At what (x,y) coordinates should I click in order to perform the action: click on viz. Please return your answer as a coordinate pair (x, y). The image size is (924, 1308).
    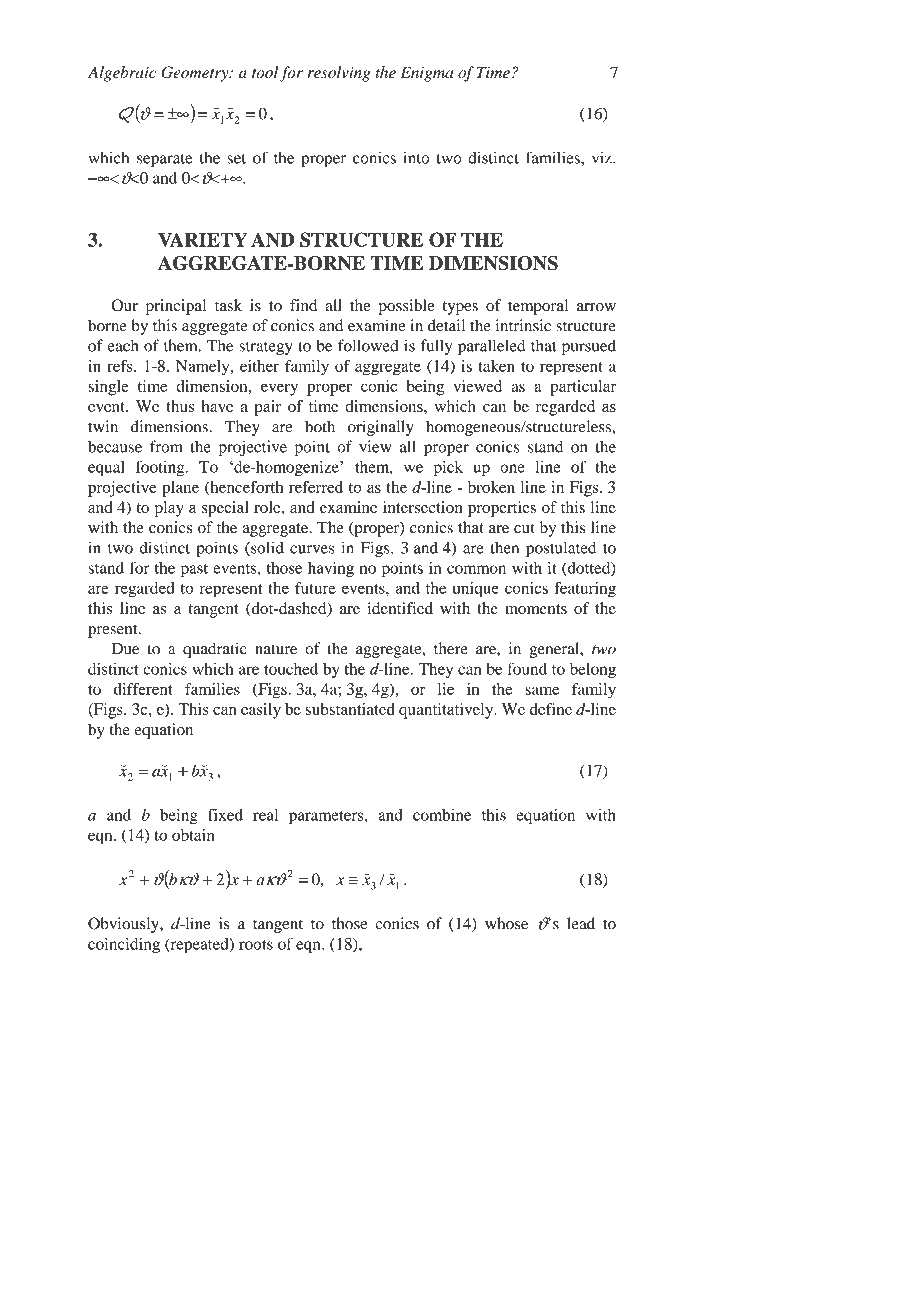
    Looking at the image, I should click on (603, 158).
